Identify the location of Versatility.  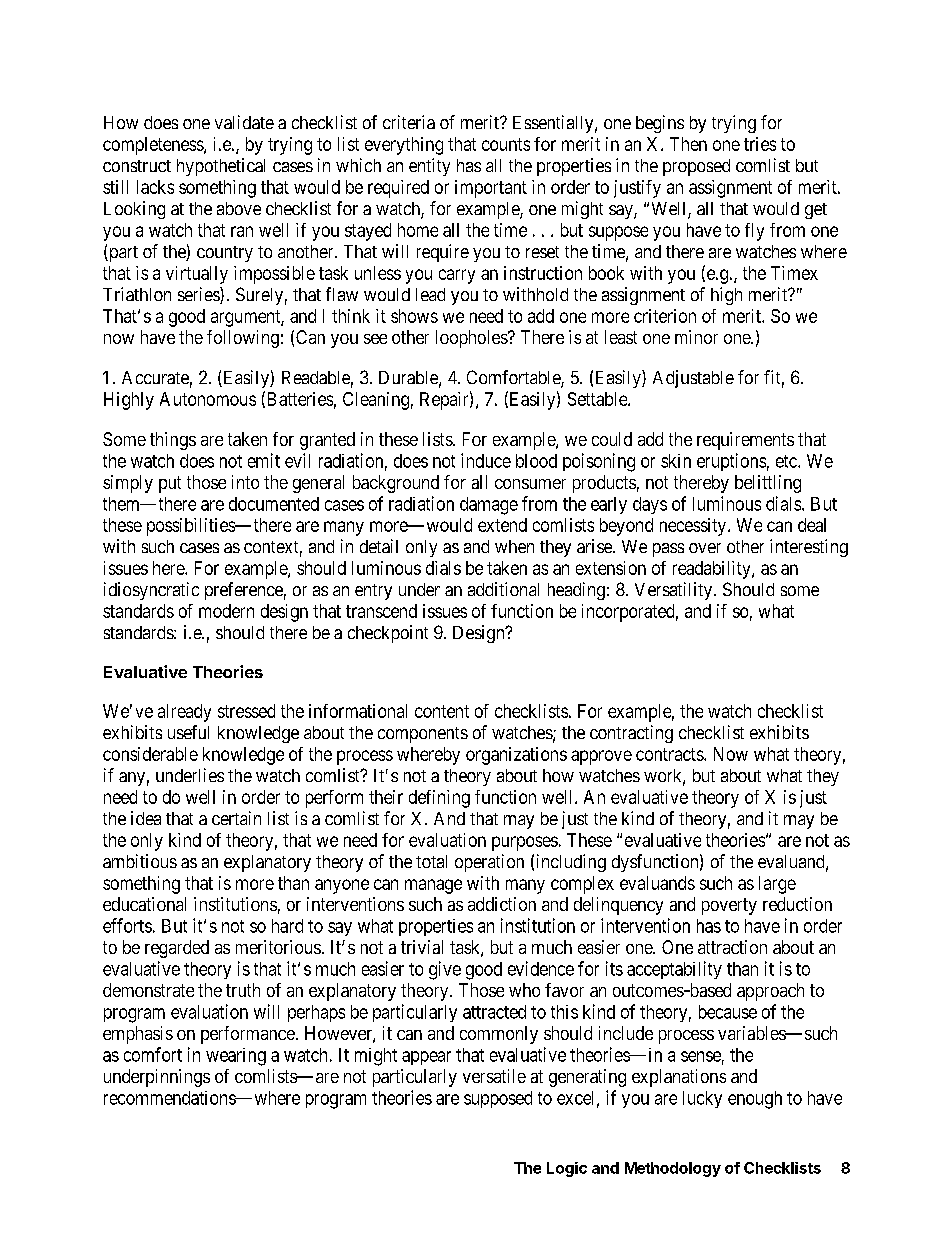
(675, 591).
